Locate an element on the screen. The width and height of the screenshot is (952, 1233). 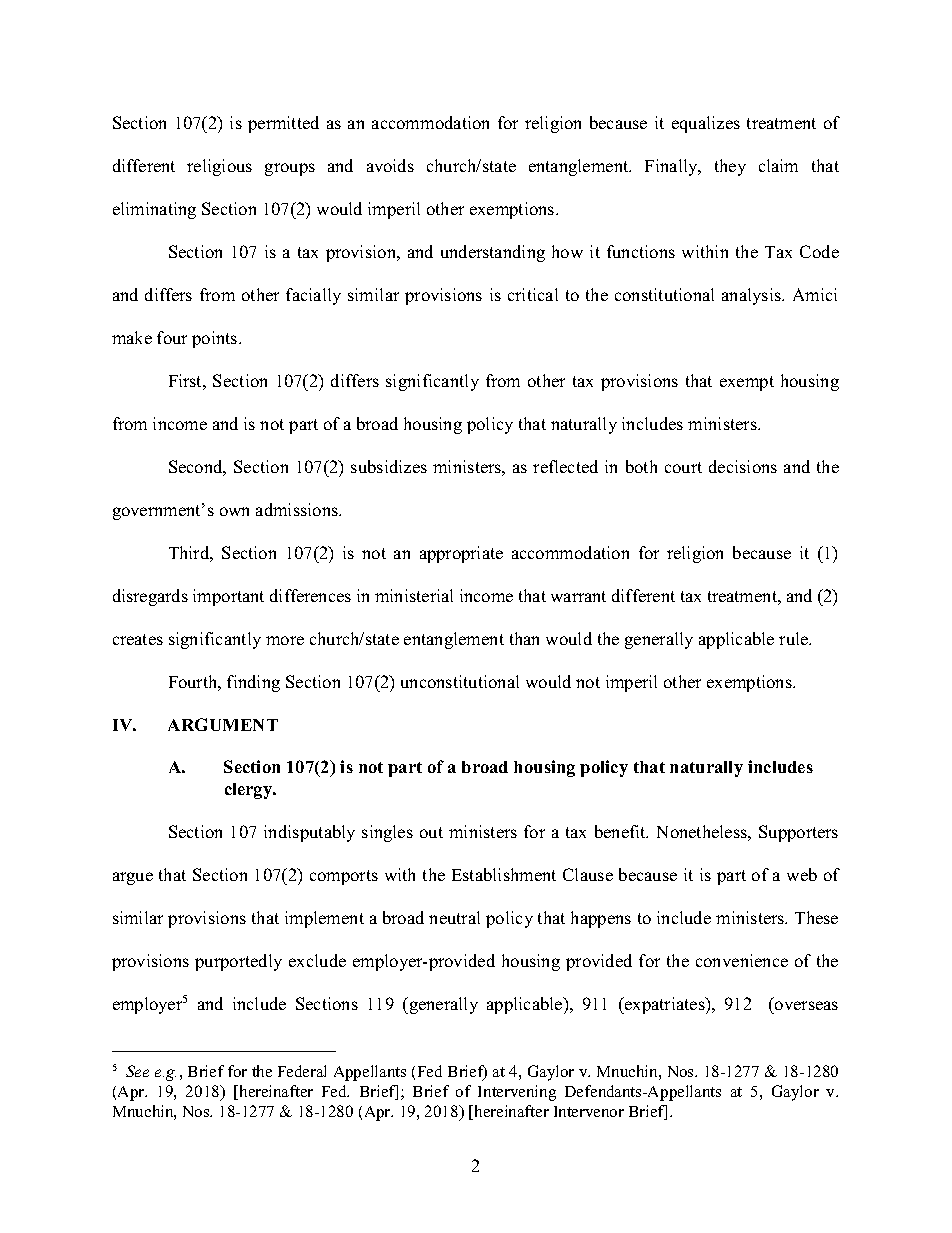
rule is located at coordinates (795, 638).
